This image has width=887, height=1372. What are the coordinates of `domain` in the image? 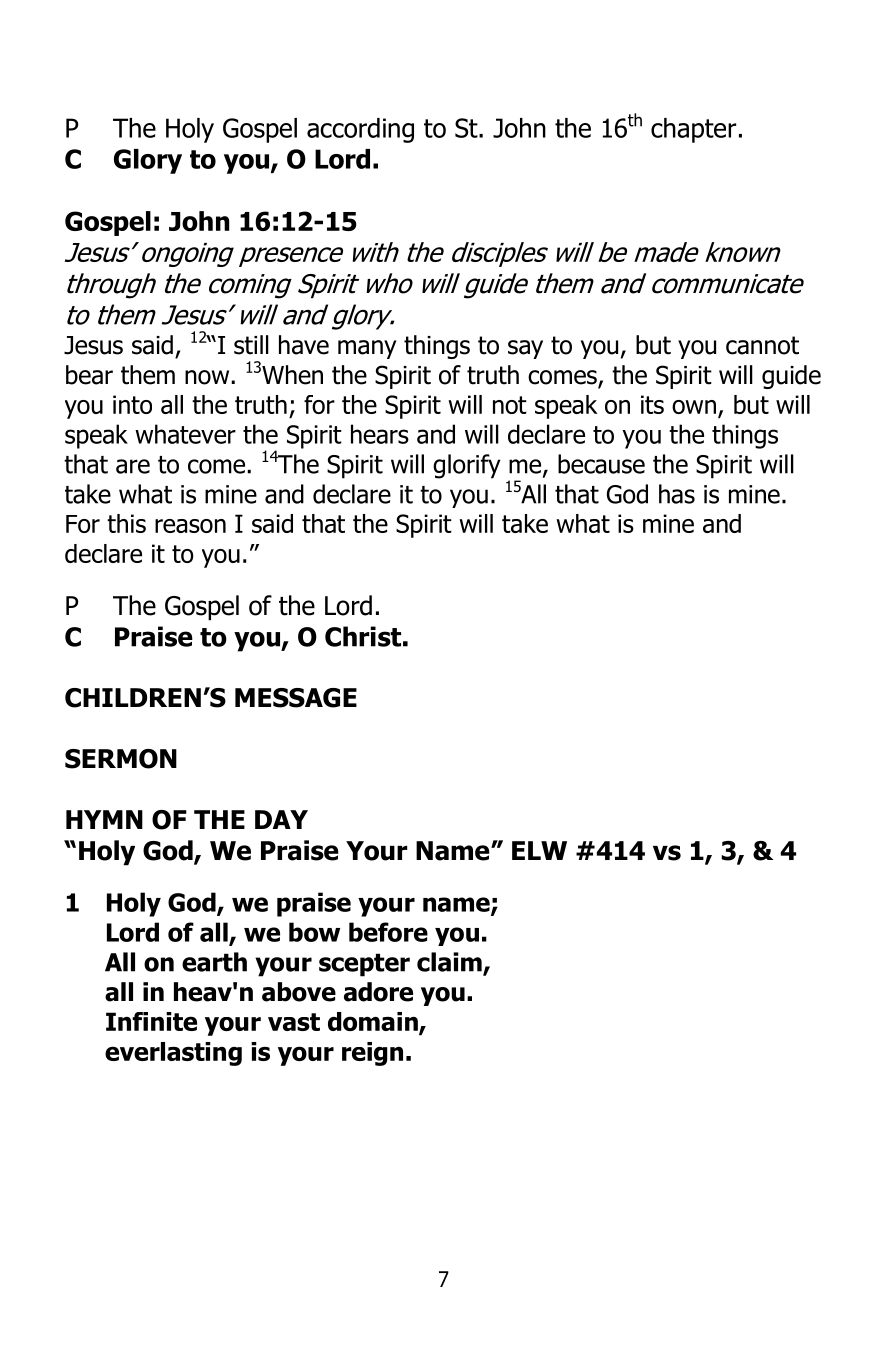 It's located at (374, 1023).
